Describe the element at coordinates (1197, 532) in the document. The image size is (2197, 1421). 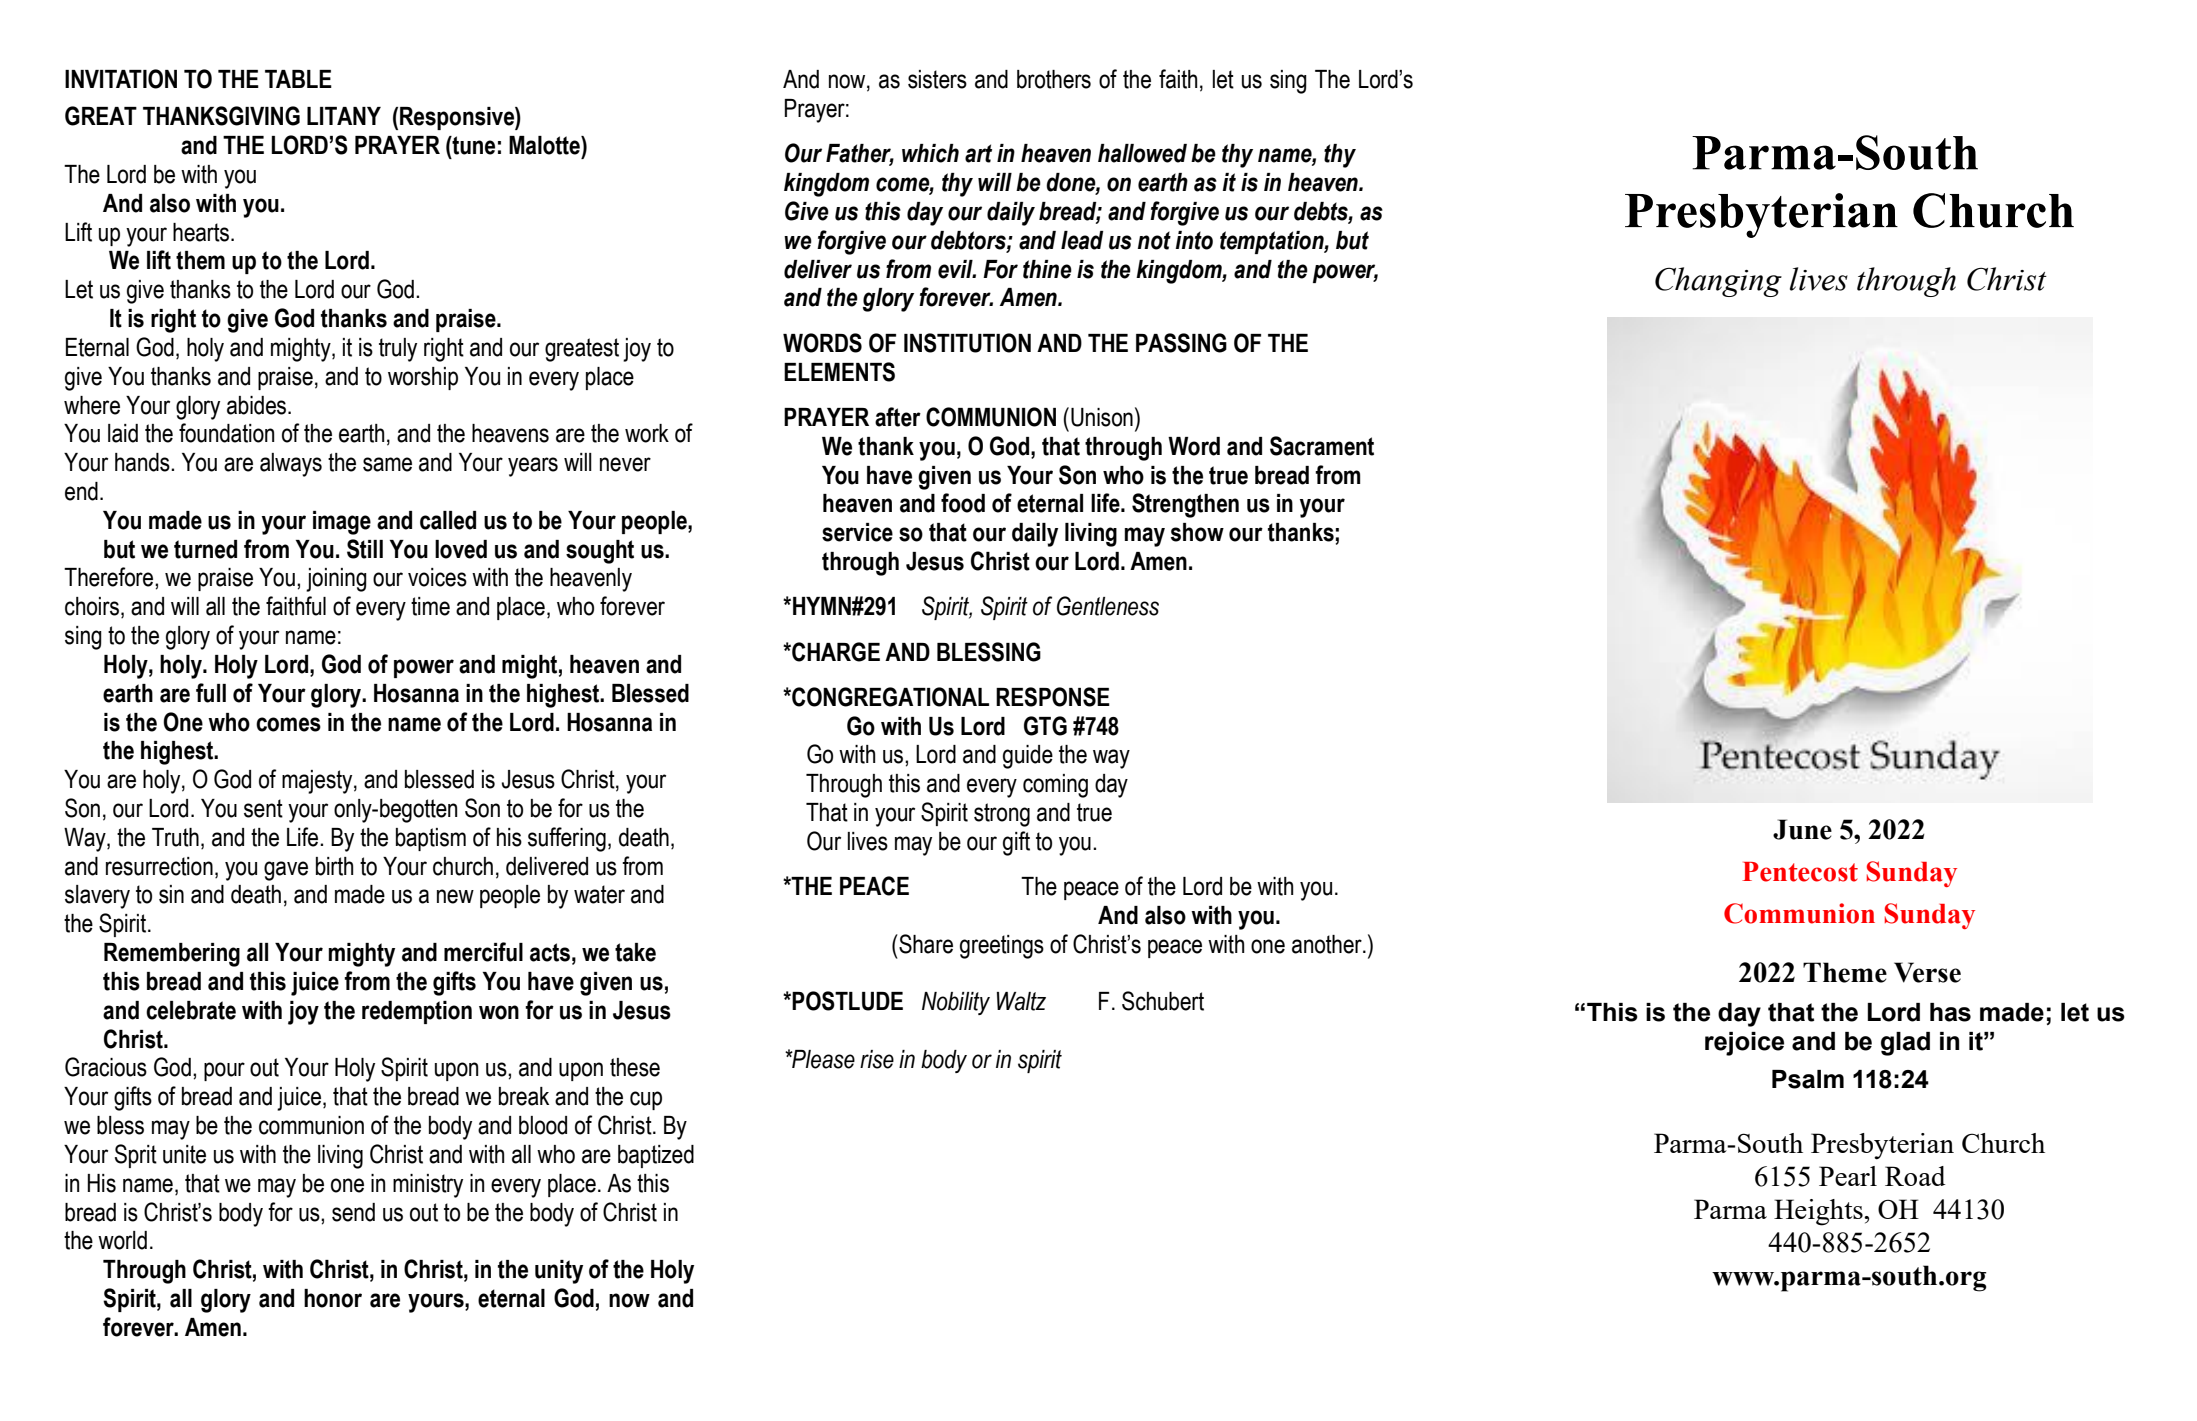
I see `show` at that location.
